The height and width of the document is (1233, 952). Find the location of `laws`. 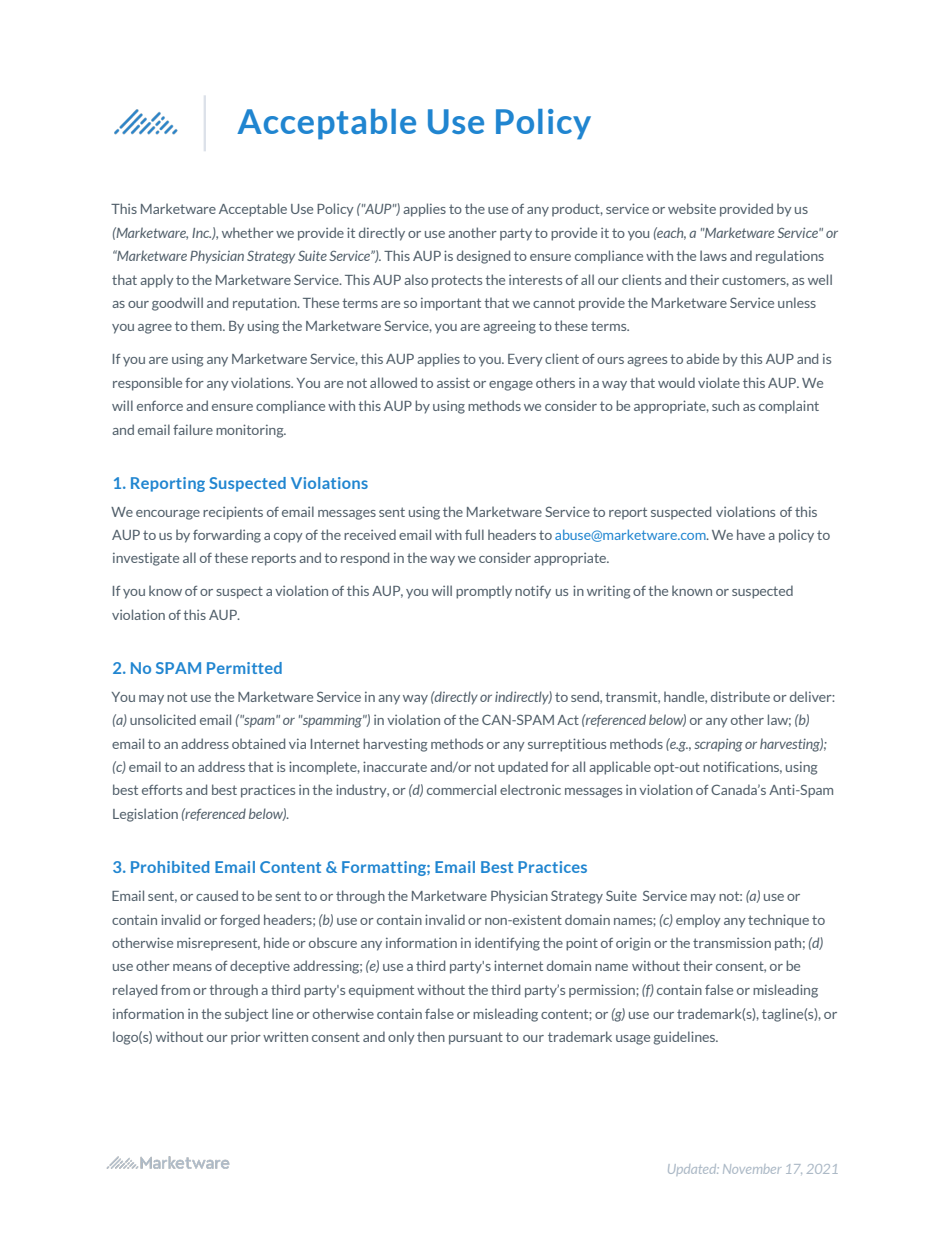

laws is located at coordinates (713, 255).
